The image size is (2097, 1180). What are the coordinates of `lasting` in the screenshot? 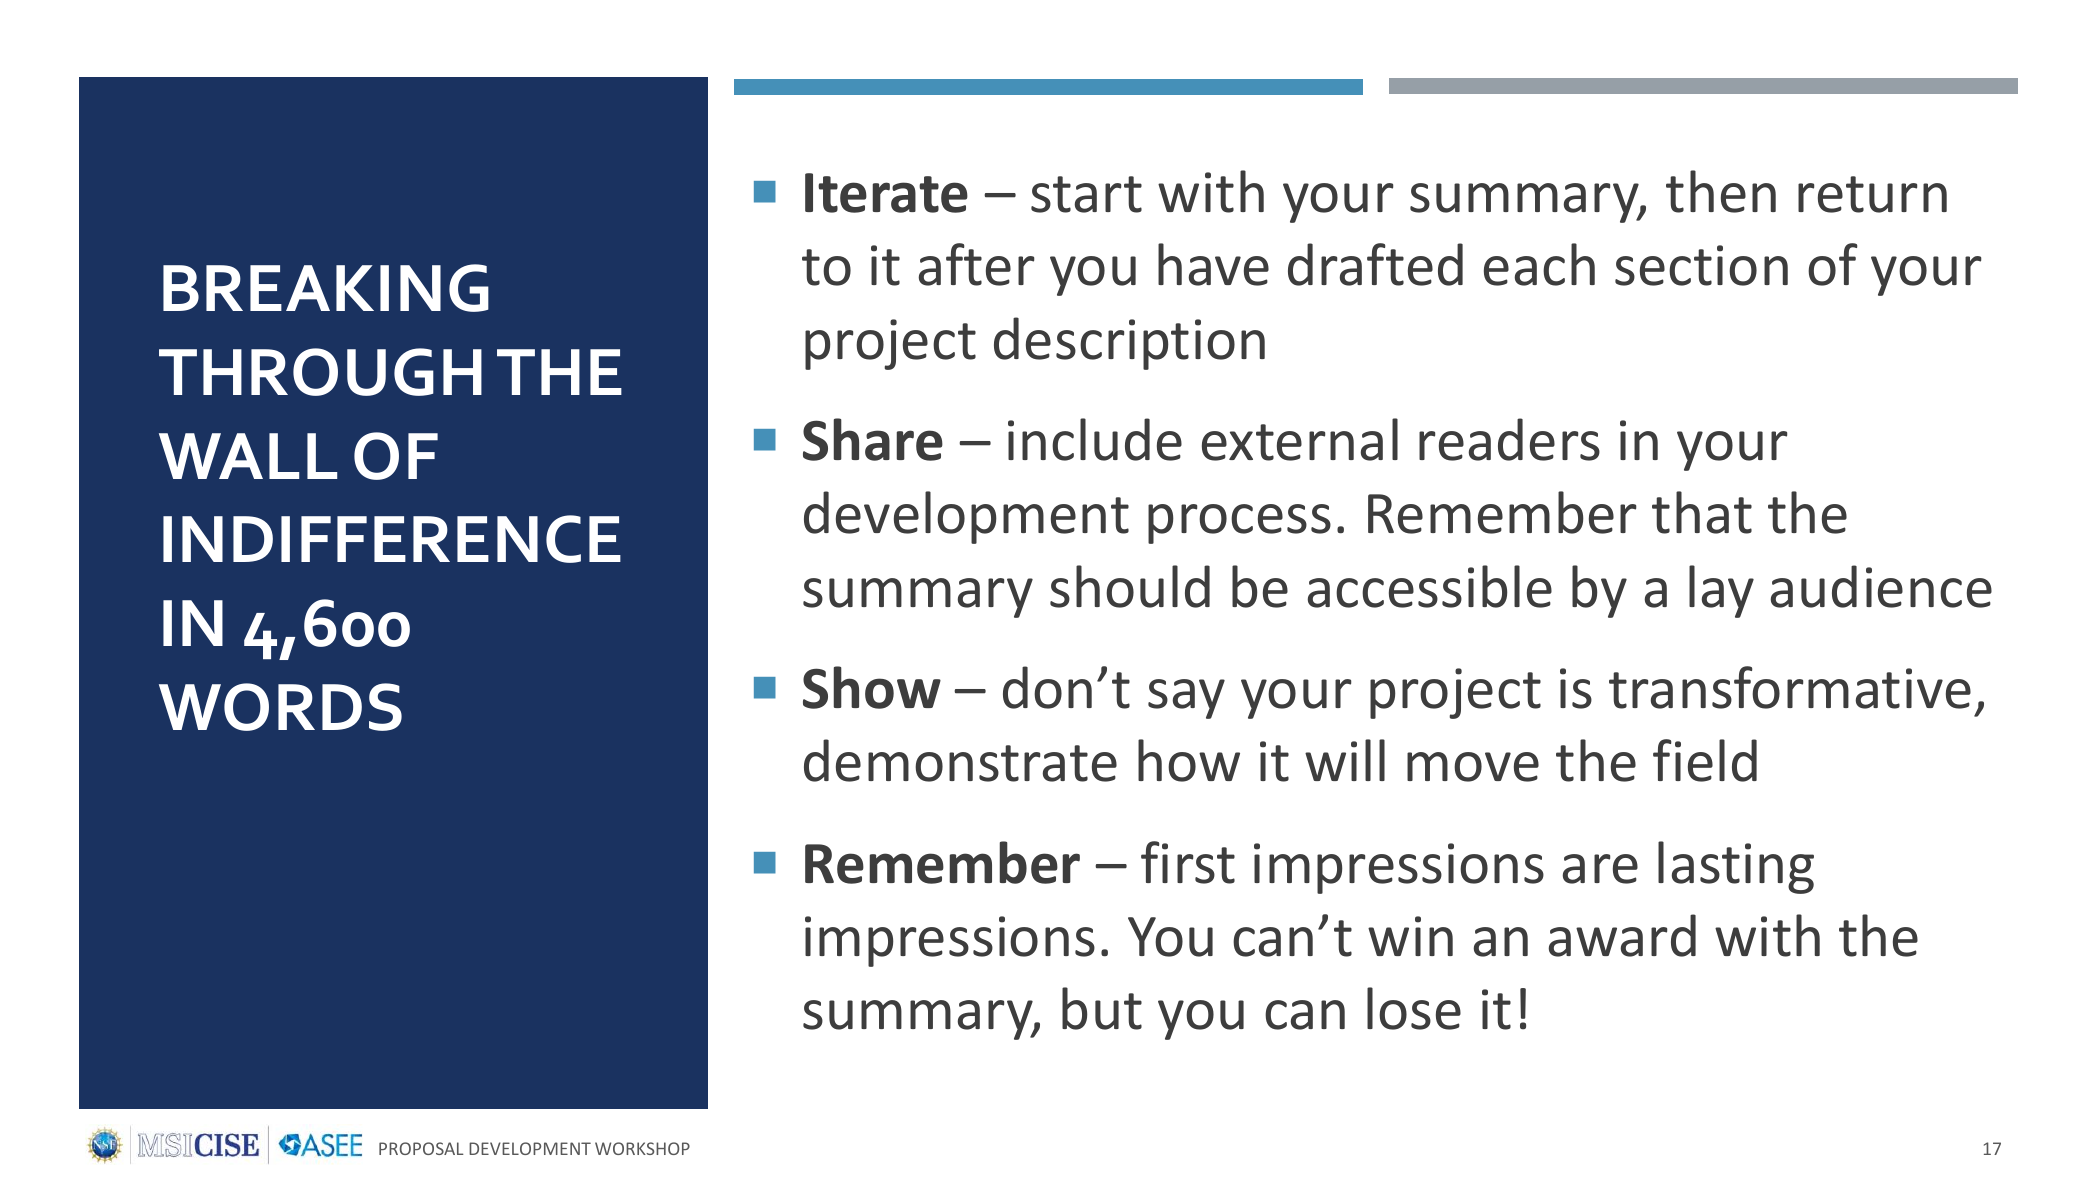 It's located at (1736, 867).
